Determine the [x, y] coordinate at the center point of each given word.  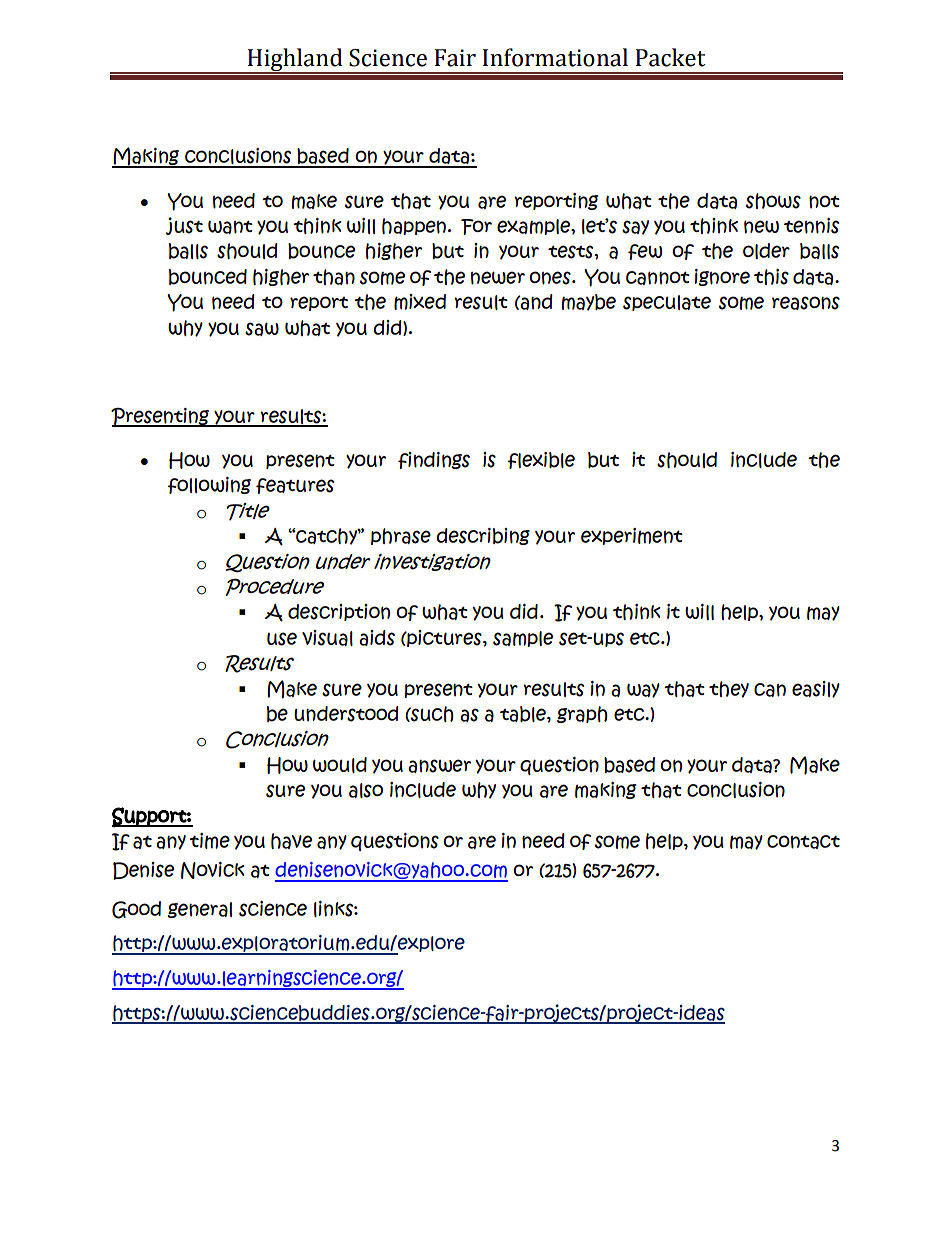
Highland [295, 61]
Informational [555, 57]
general [199, 910]
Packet [670, 57]
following [209, 485]
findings [434, 460]
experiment [632, 536]
